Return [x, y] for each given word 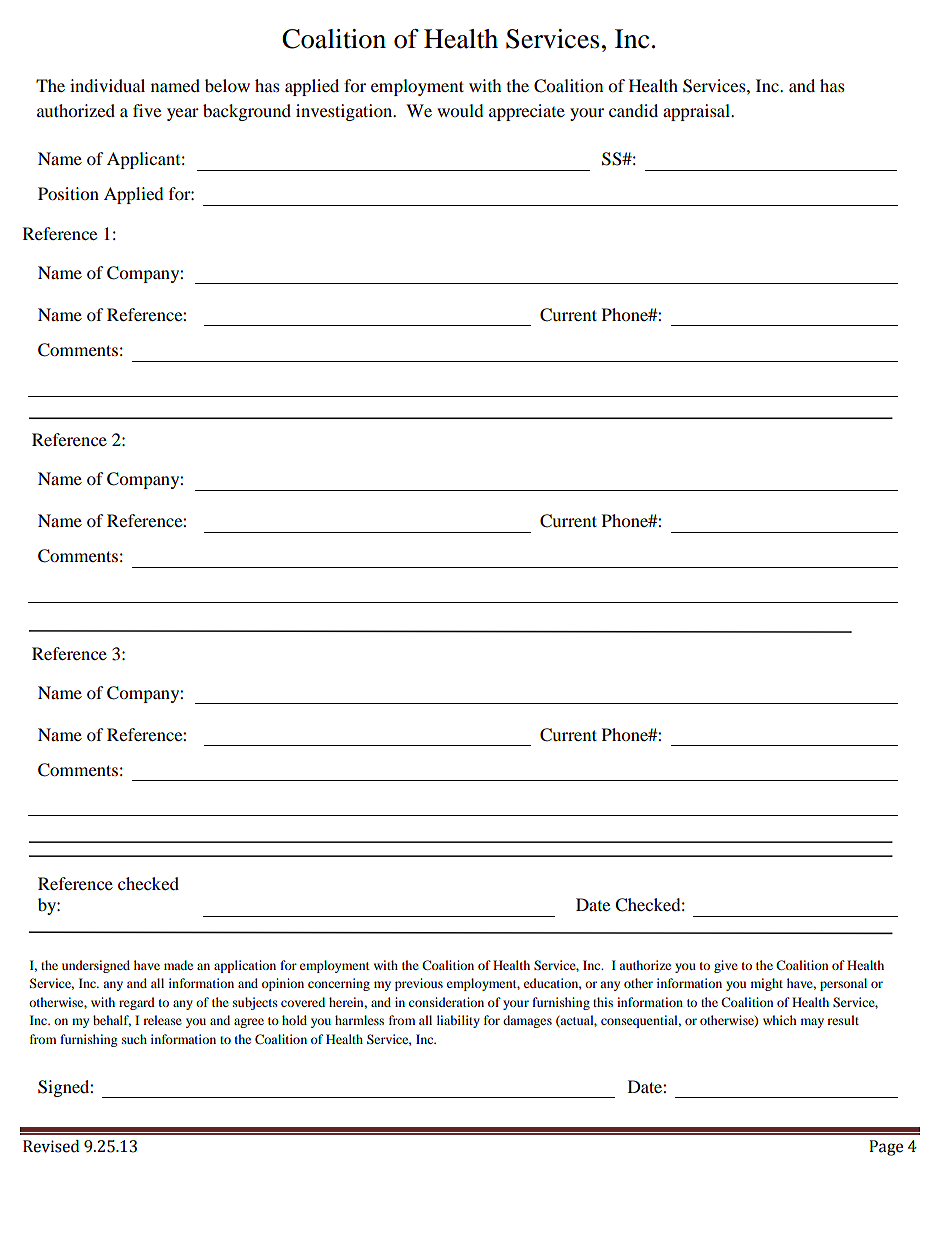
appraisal [697, 112]
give [726, 966]
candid [633, 110]
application [245, 966]
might [767, 984]
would [460, 110]
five [147, 110]
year [183, 114]
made [178, 965]
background [247, 112]
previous [419, 984]
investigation [345, 112]
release [162, 1020]
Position [68, 193]
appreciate [527, 112]
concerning [339, 984]
